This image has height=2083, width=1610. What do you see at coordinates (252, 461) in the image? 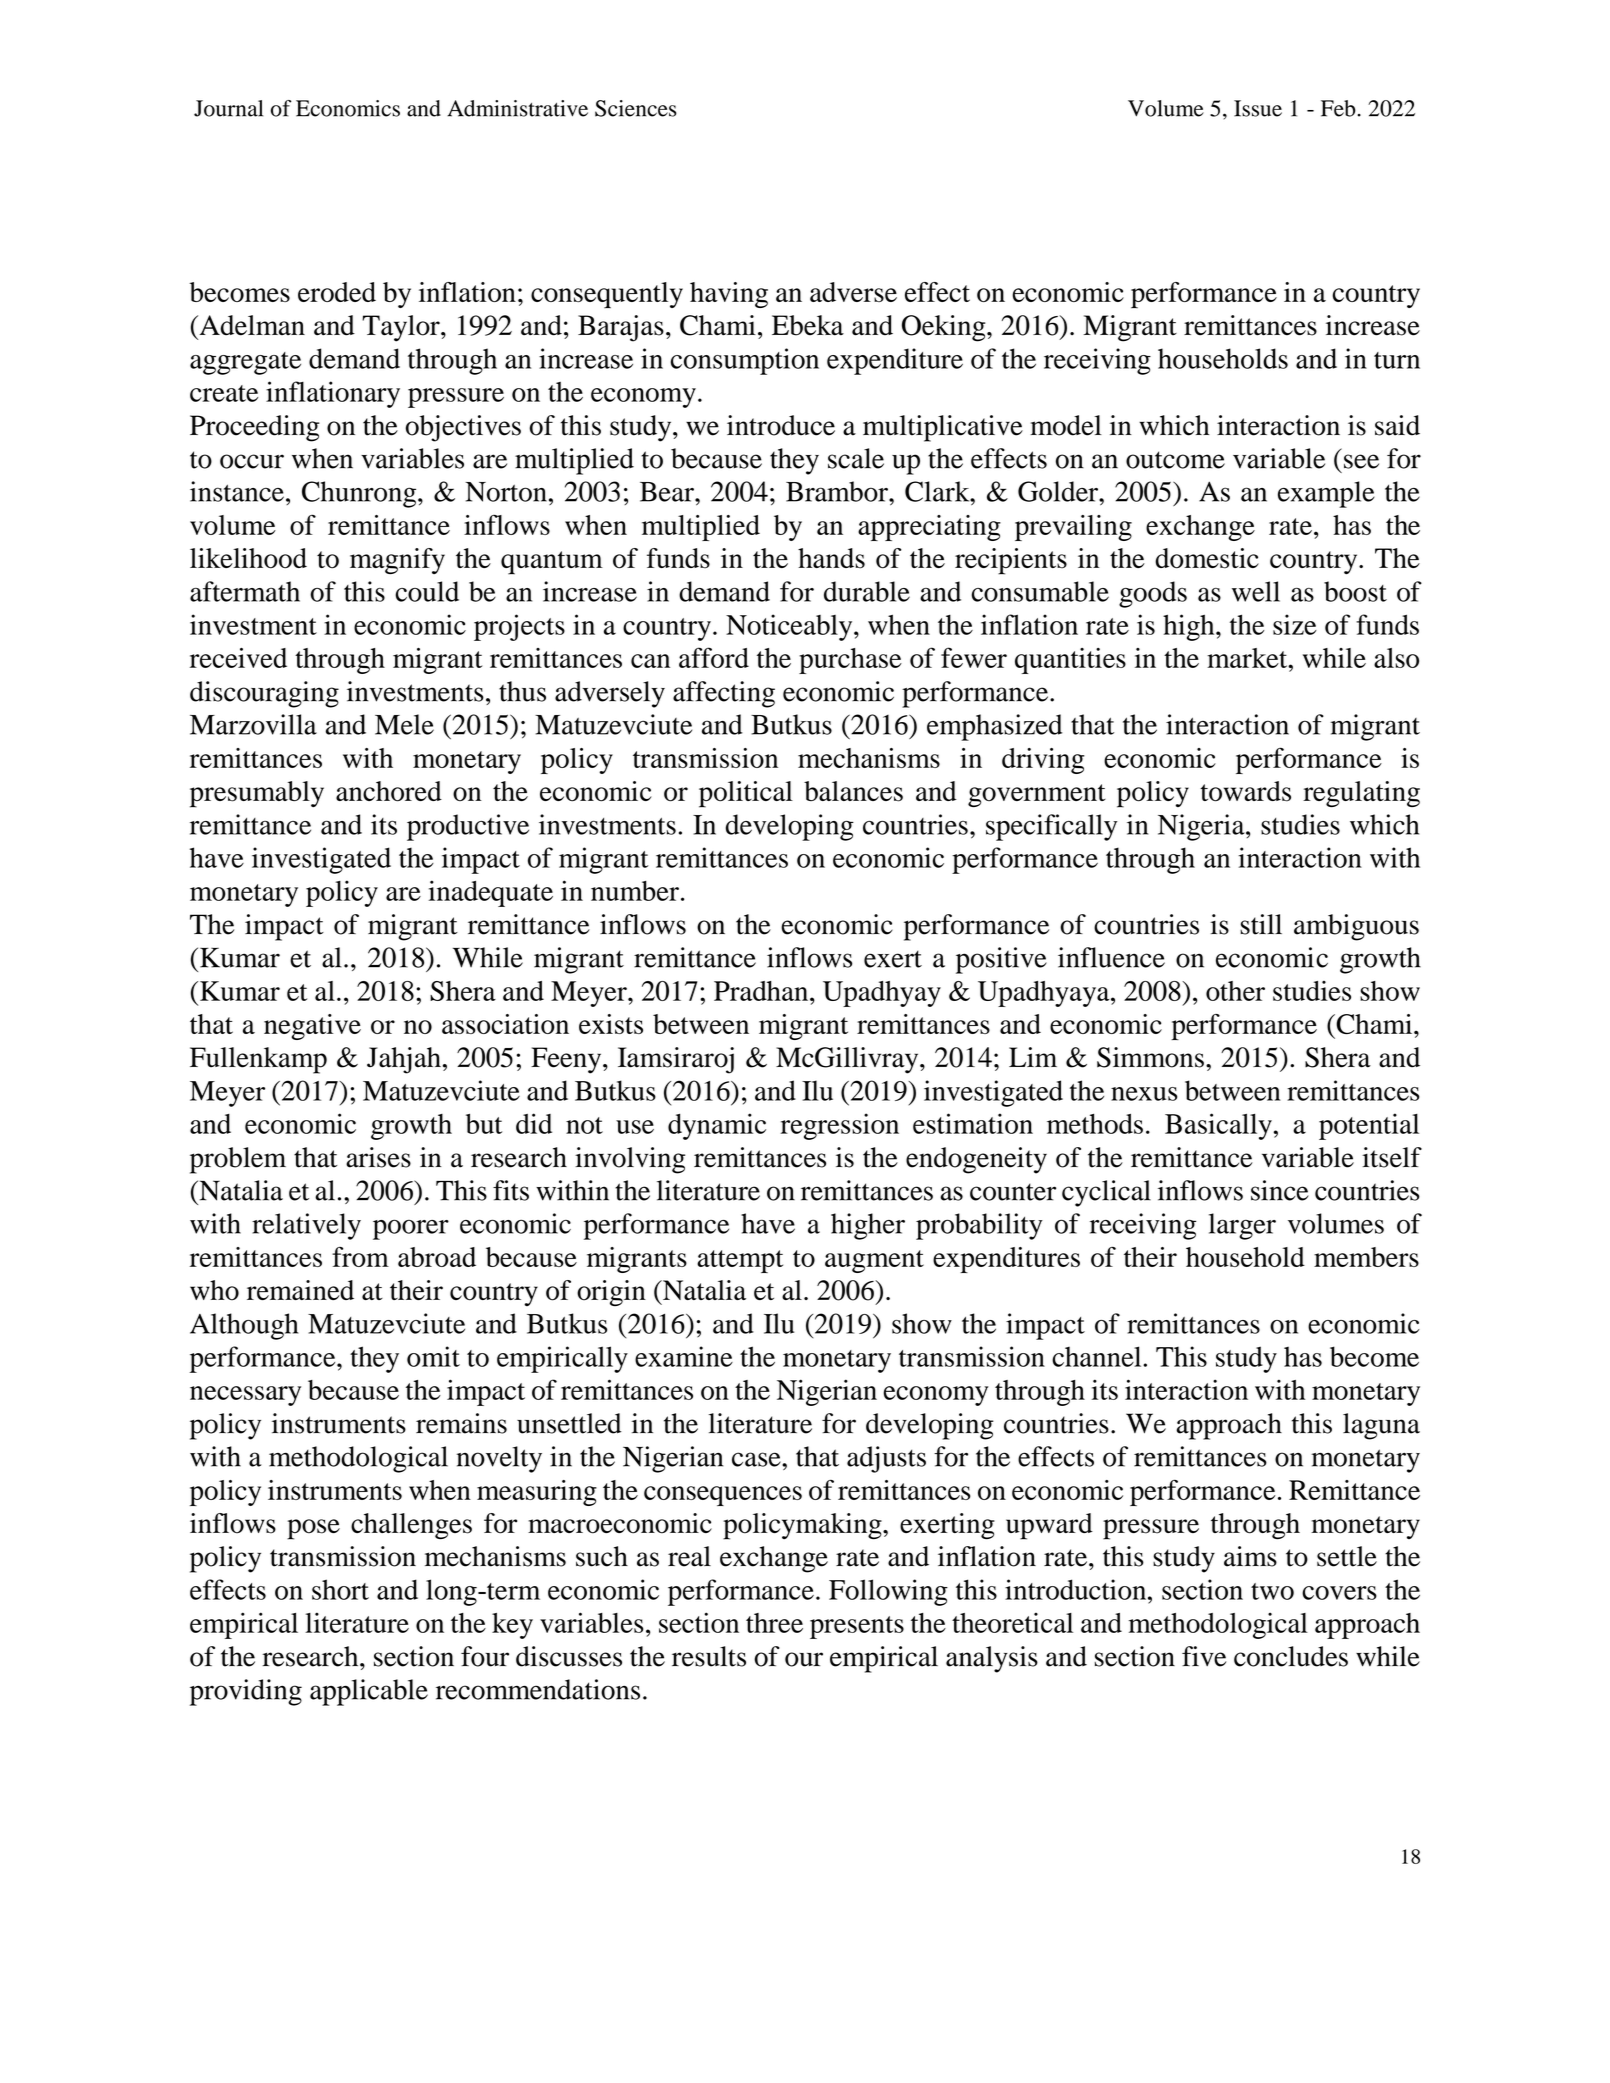
I see `occur` at bounding box center [252, 461].
